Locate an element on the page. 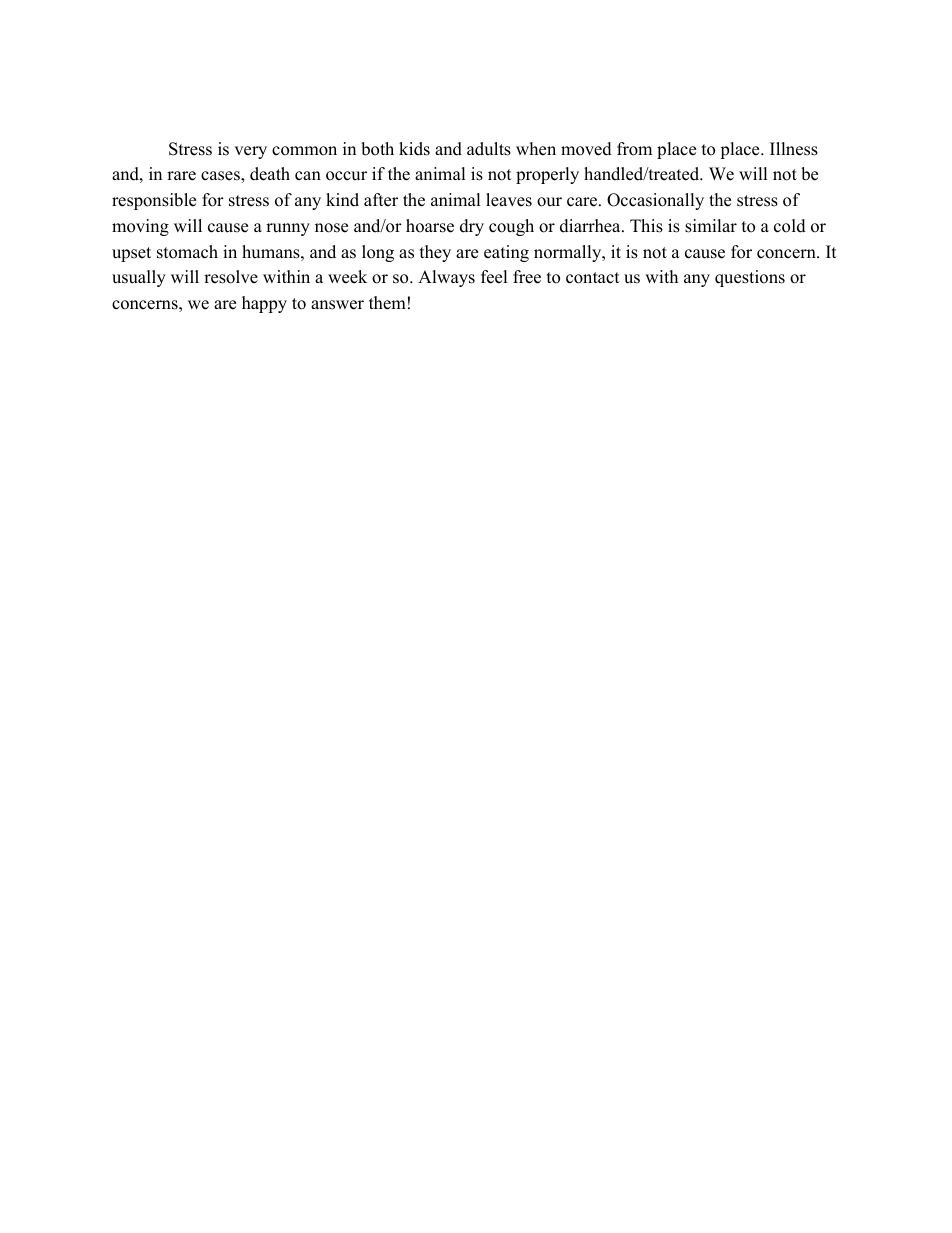 This document has width=952, height=1233. happy is located at coordinates (264, 304).
